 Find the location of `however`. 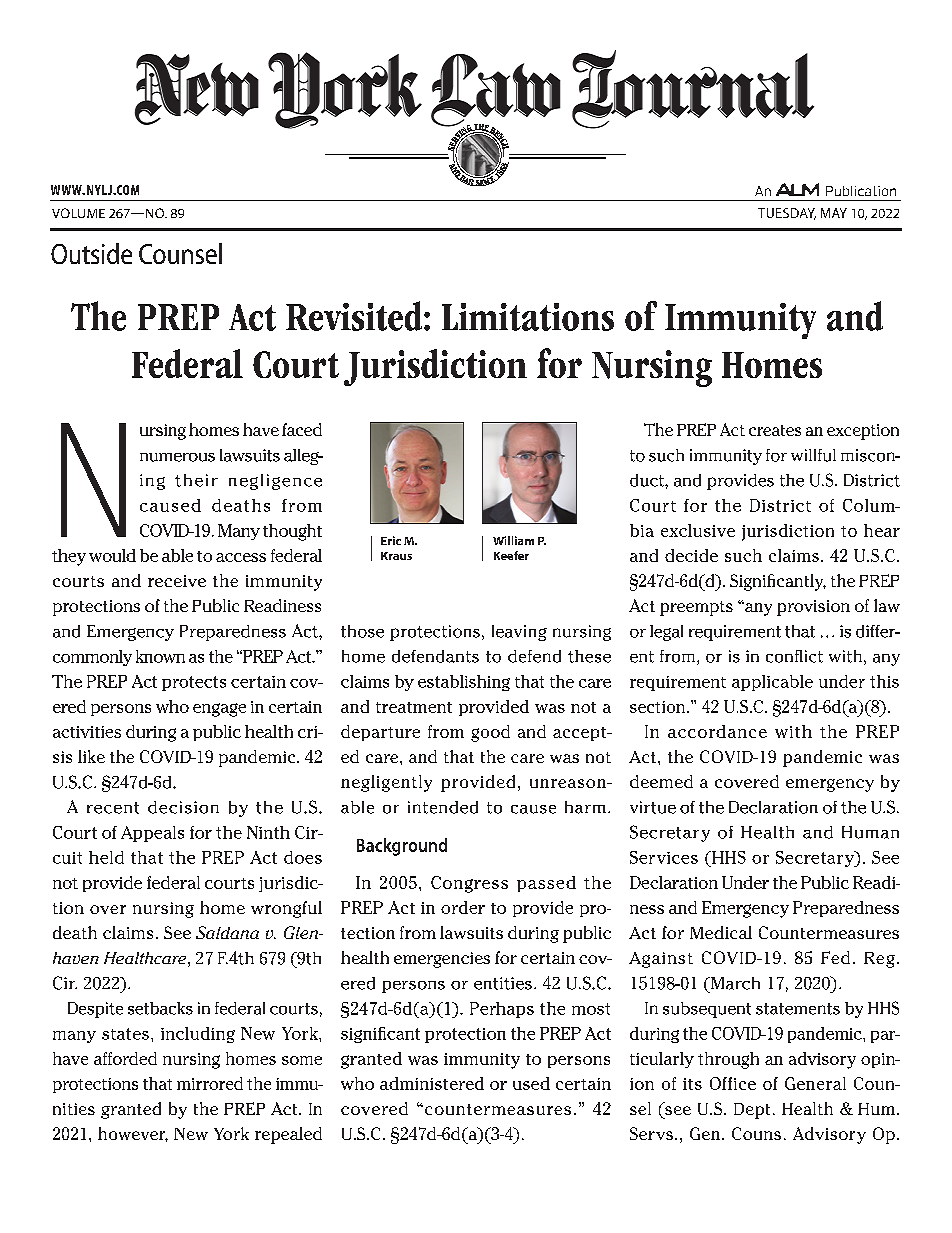

however is located at coordinates (133, 1134).
